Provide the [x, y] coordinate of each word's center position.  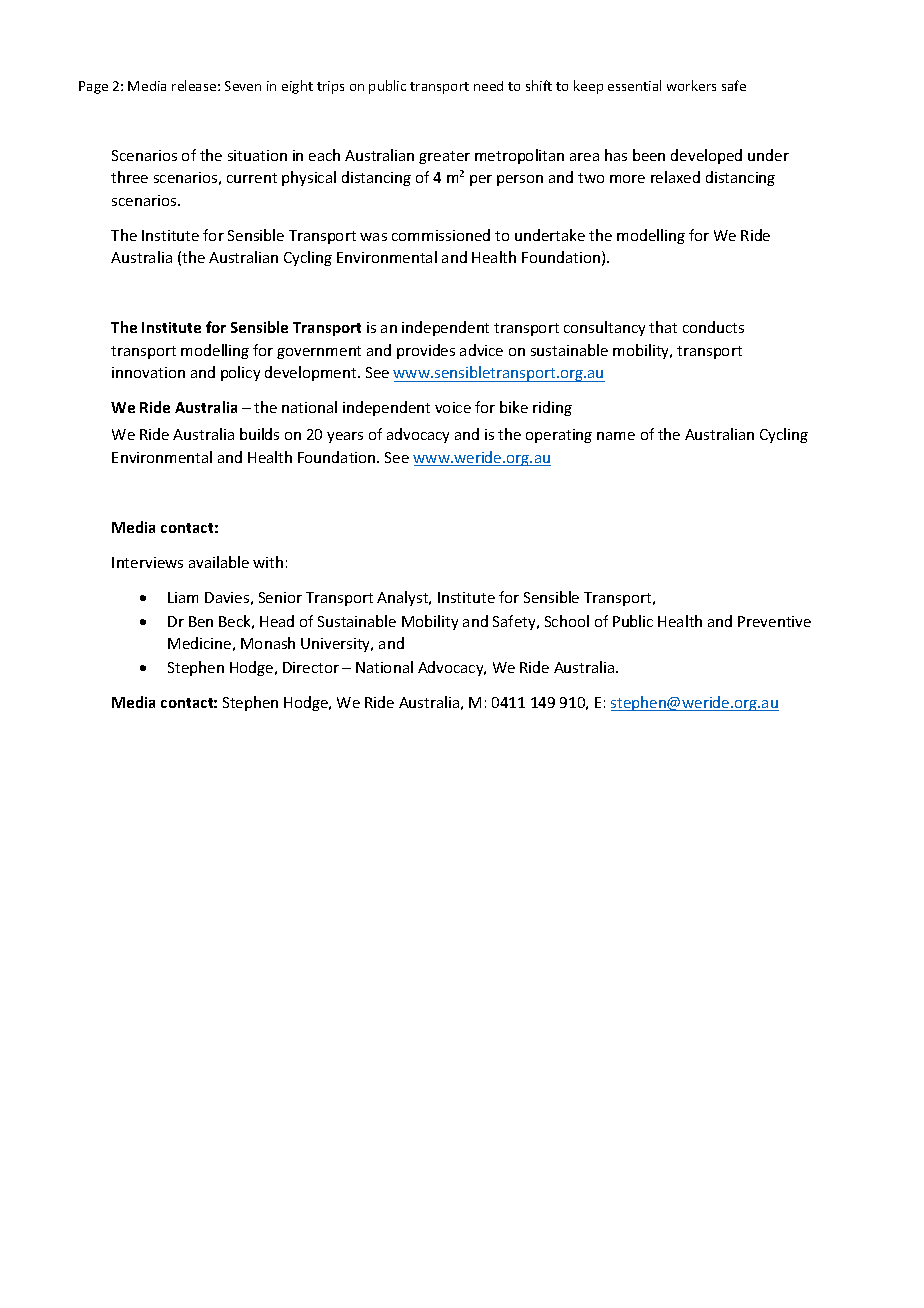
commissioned [441, 235]
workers [691, 85]
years [345, 437]
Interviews [147, 562]
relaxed [675, 177]
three [129, 177]
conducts [713, 327]
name [616, 436]
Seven [243, 86]
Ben [201, 621]
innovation [148, 372]
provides [426, 351]
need [488, 86]
